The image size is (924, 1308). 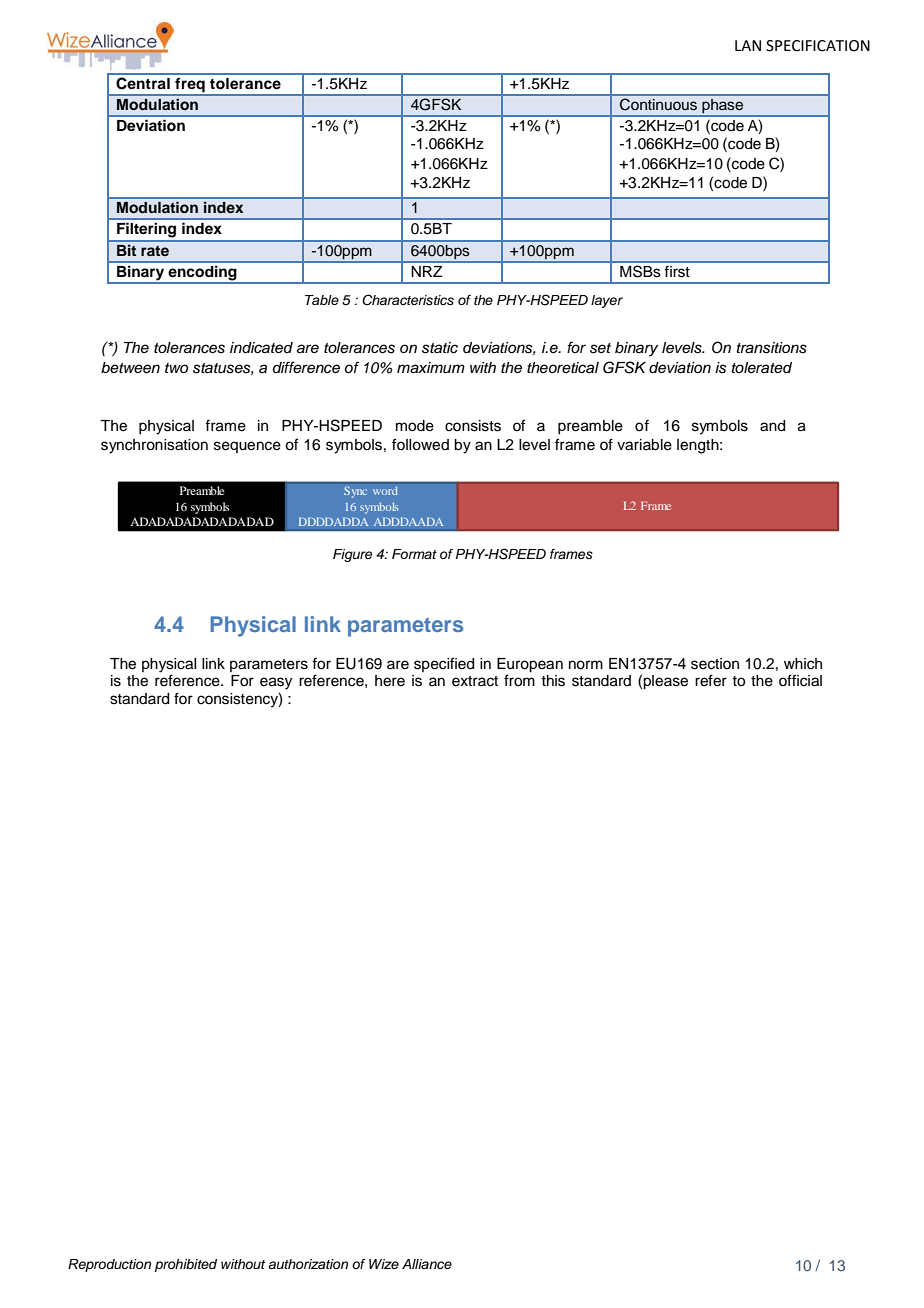 I want to click on section, so click(x=715, y=664).
